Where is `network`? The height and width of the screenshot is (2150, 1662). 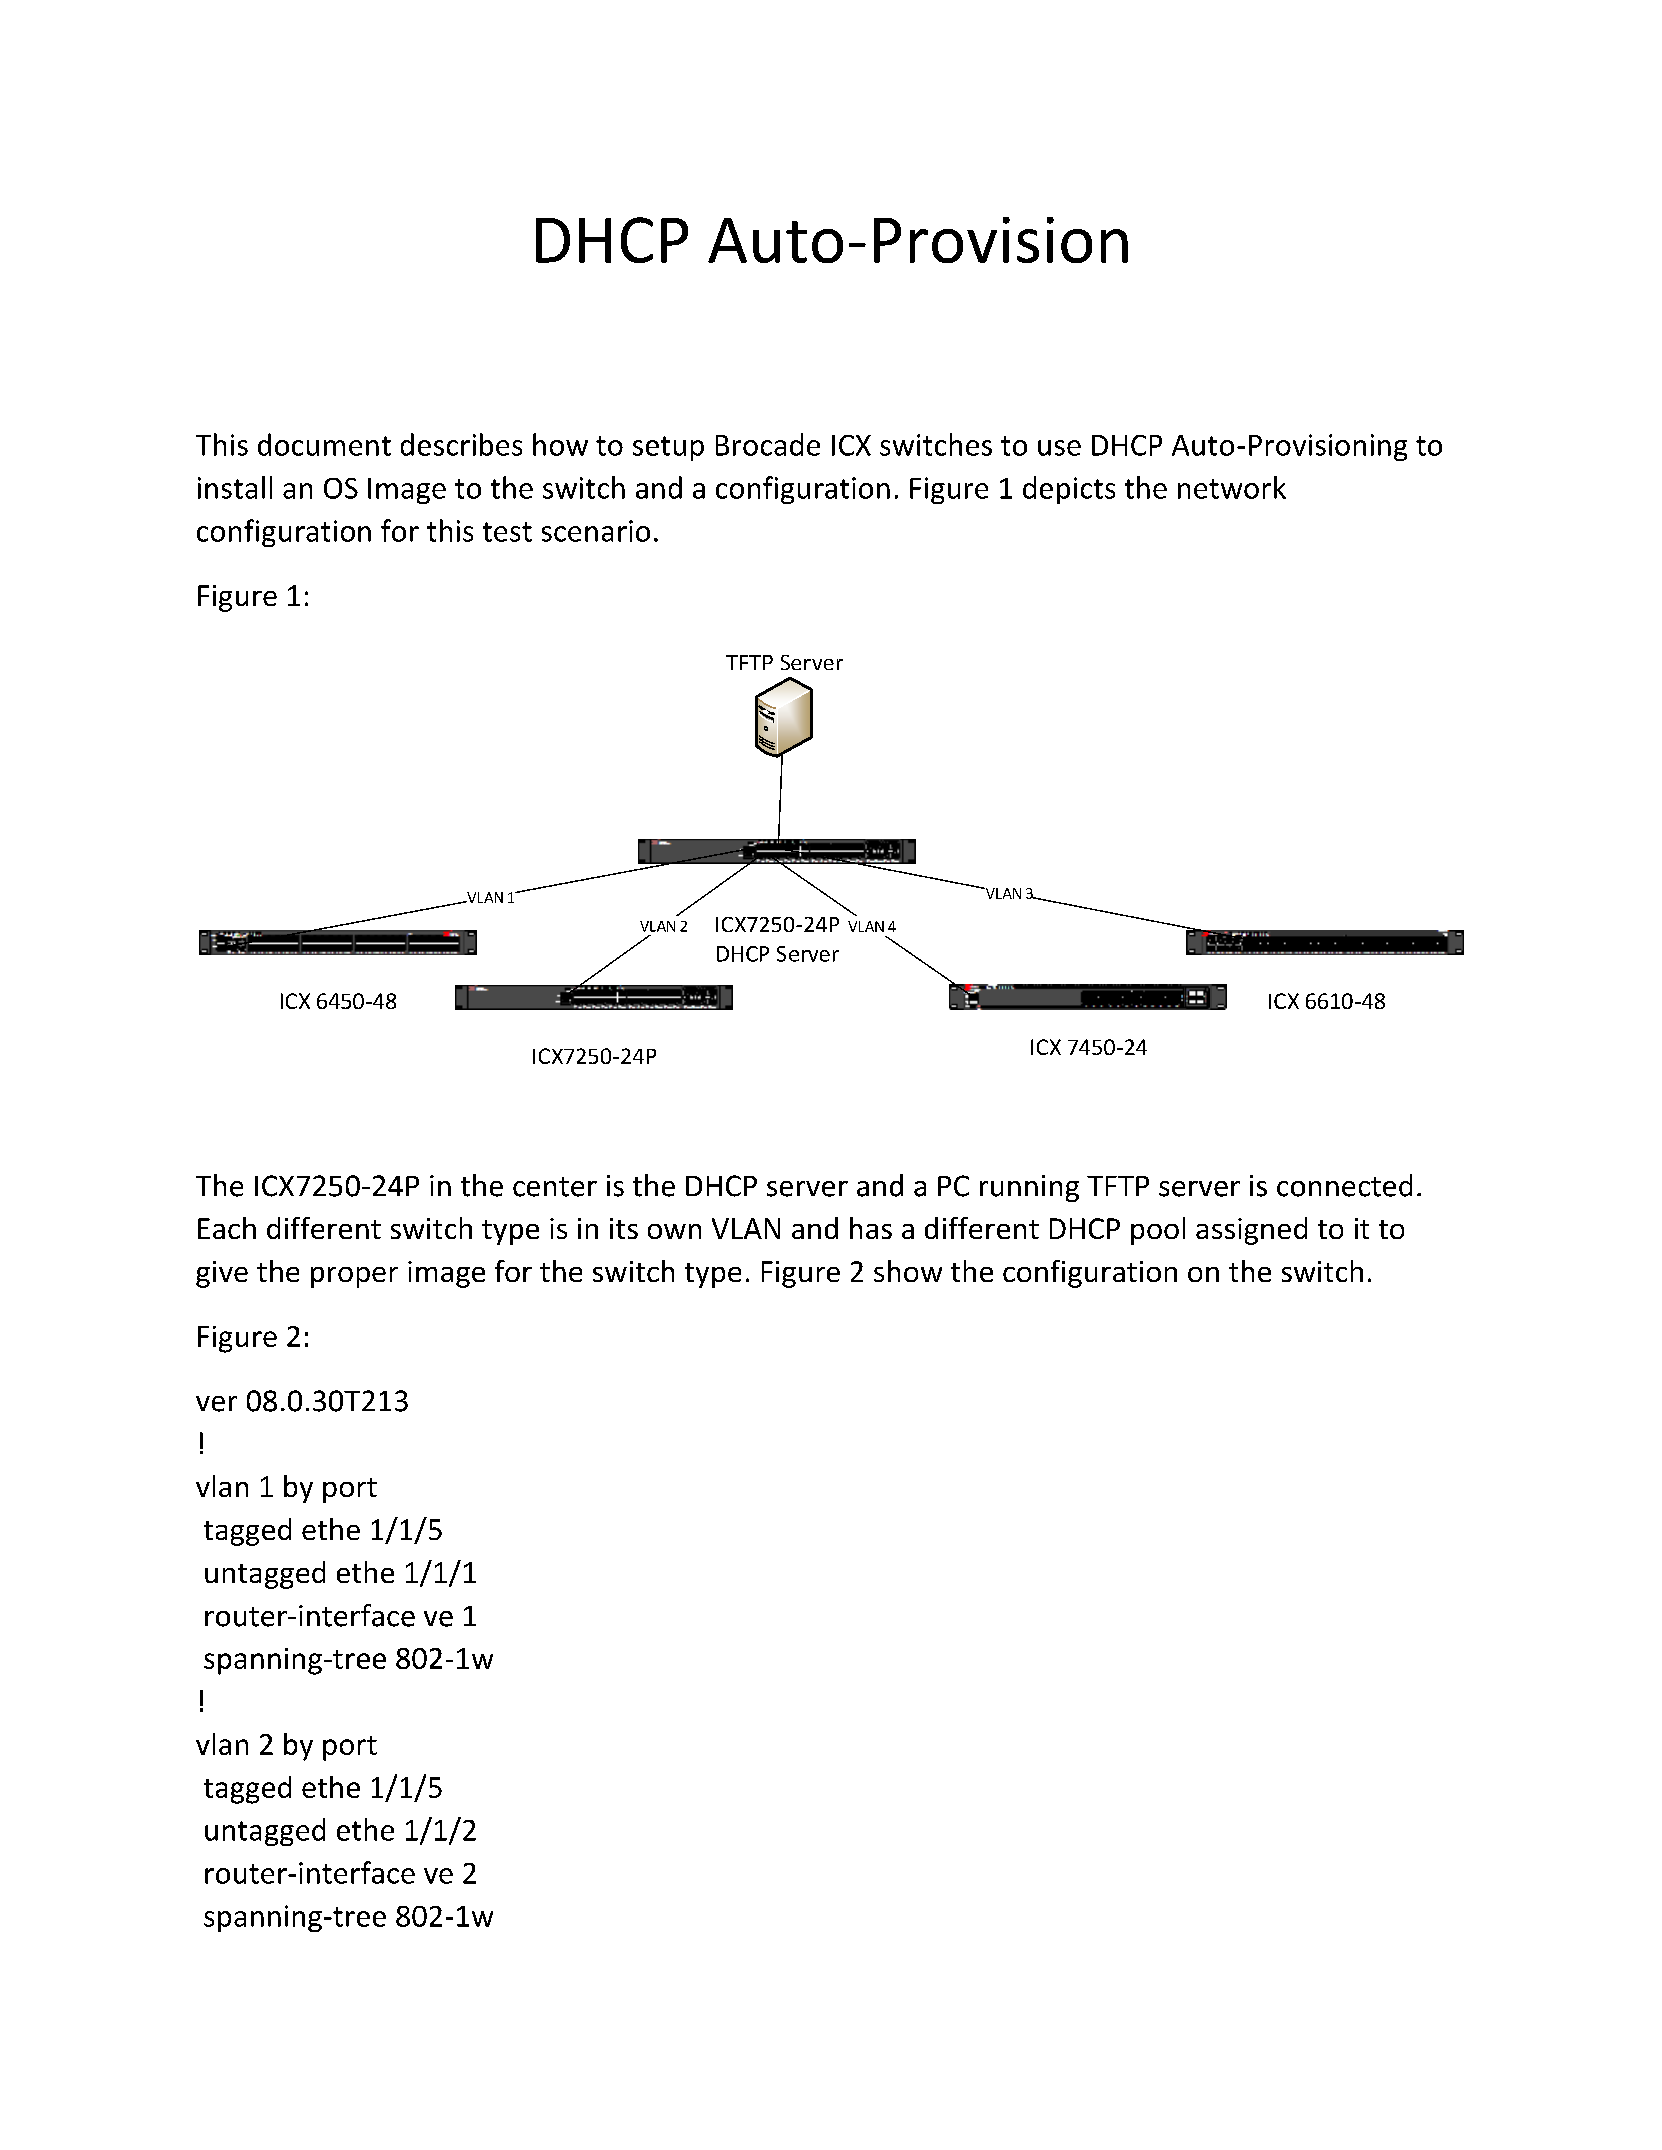 network is located at coordinates (1232, 487).
